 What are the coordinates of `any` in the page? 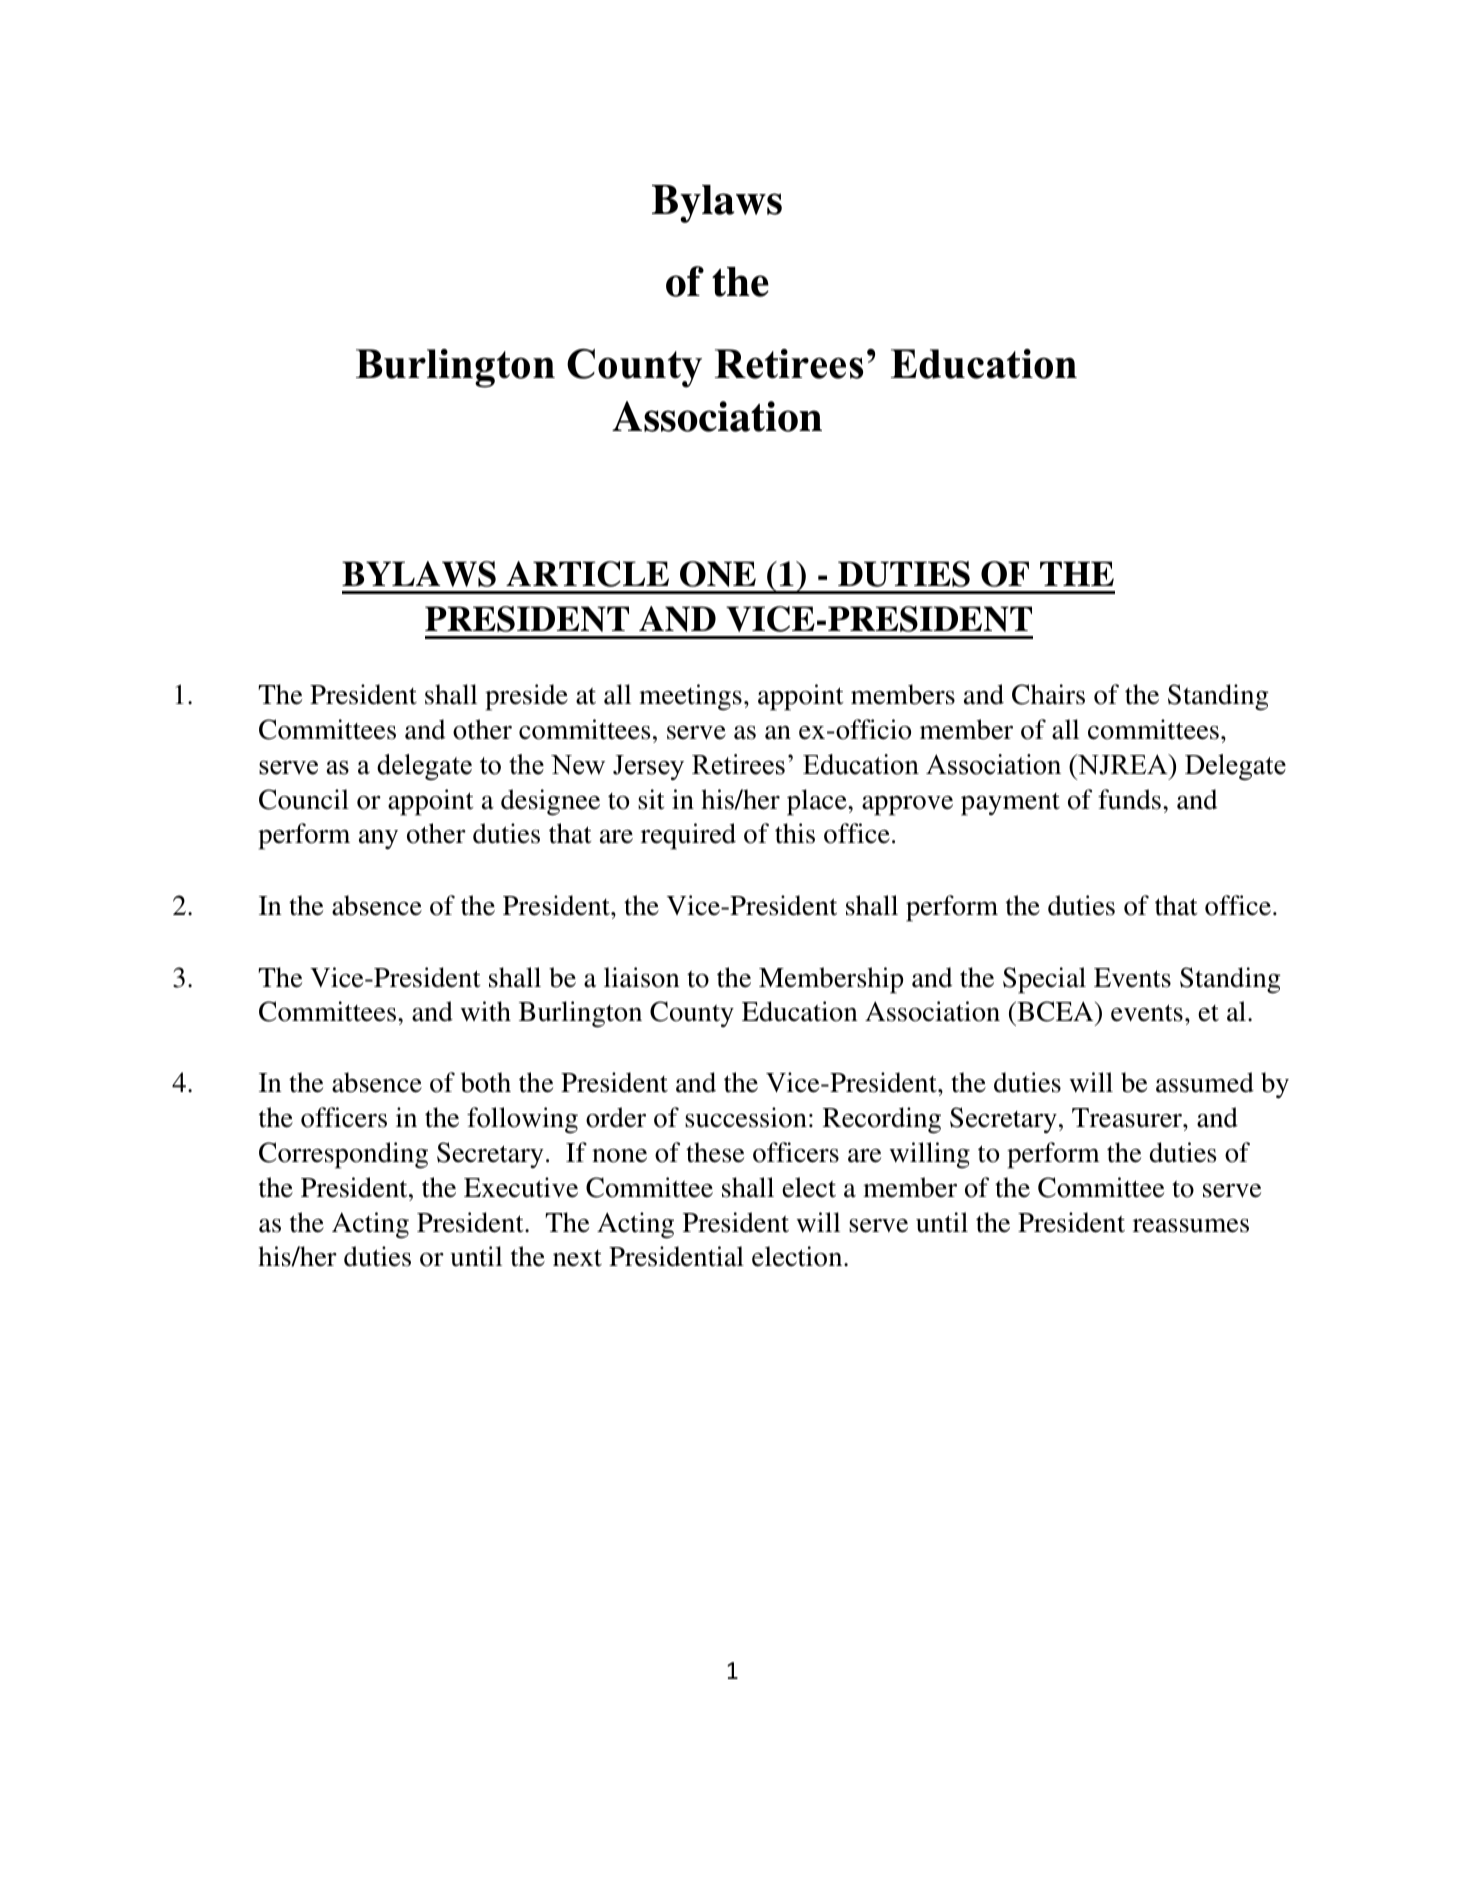 It's located at (378, 840).
